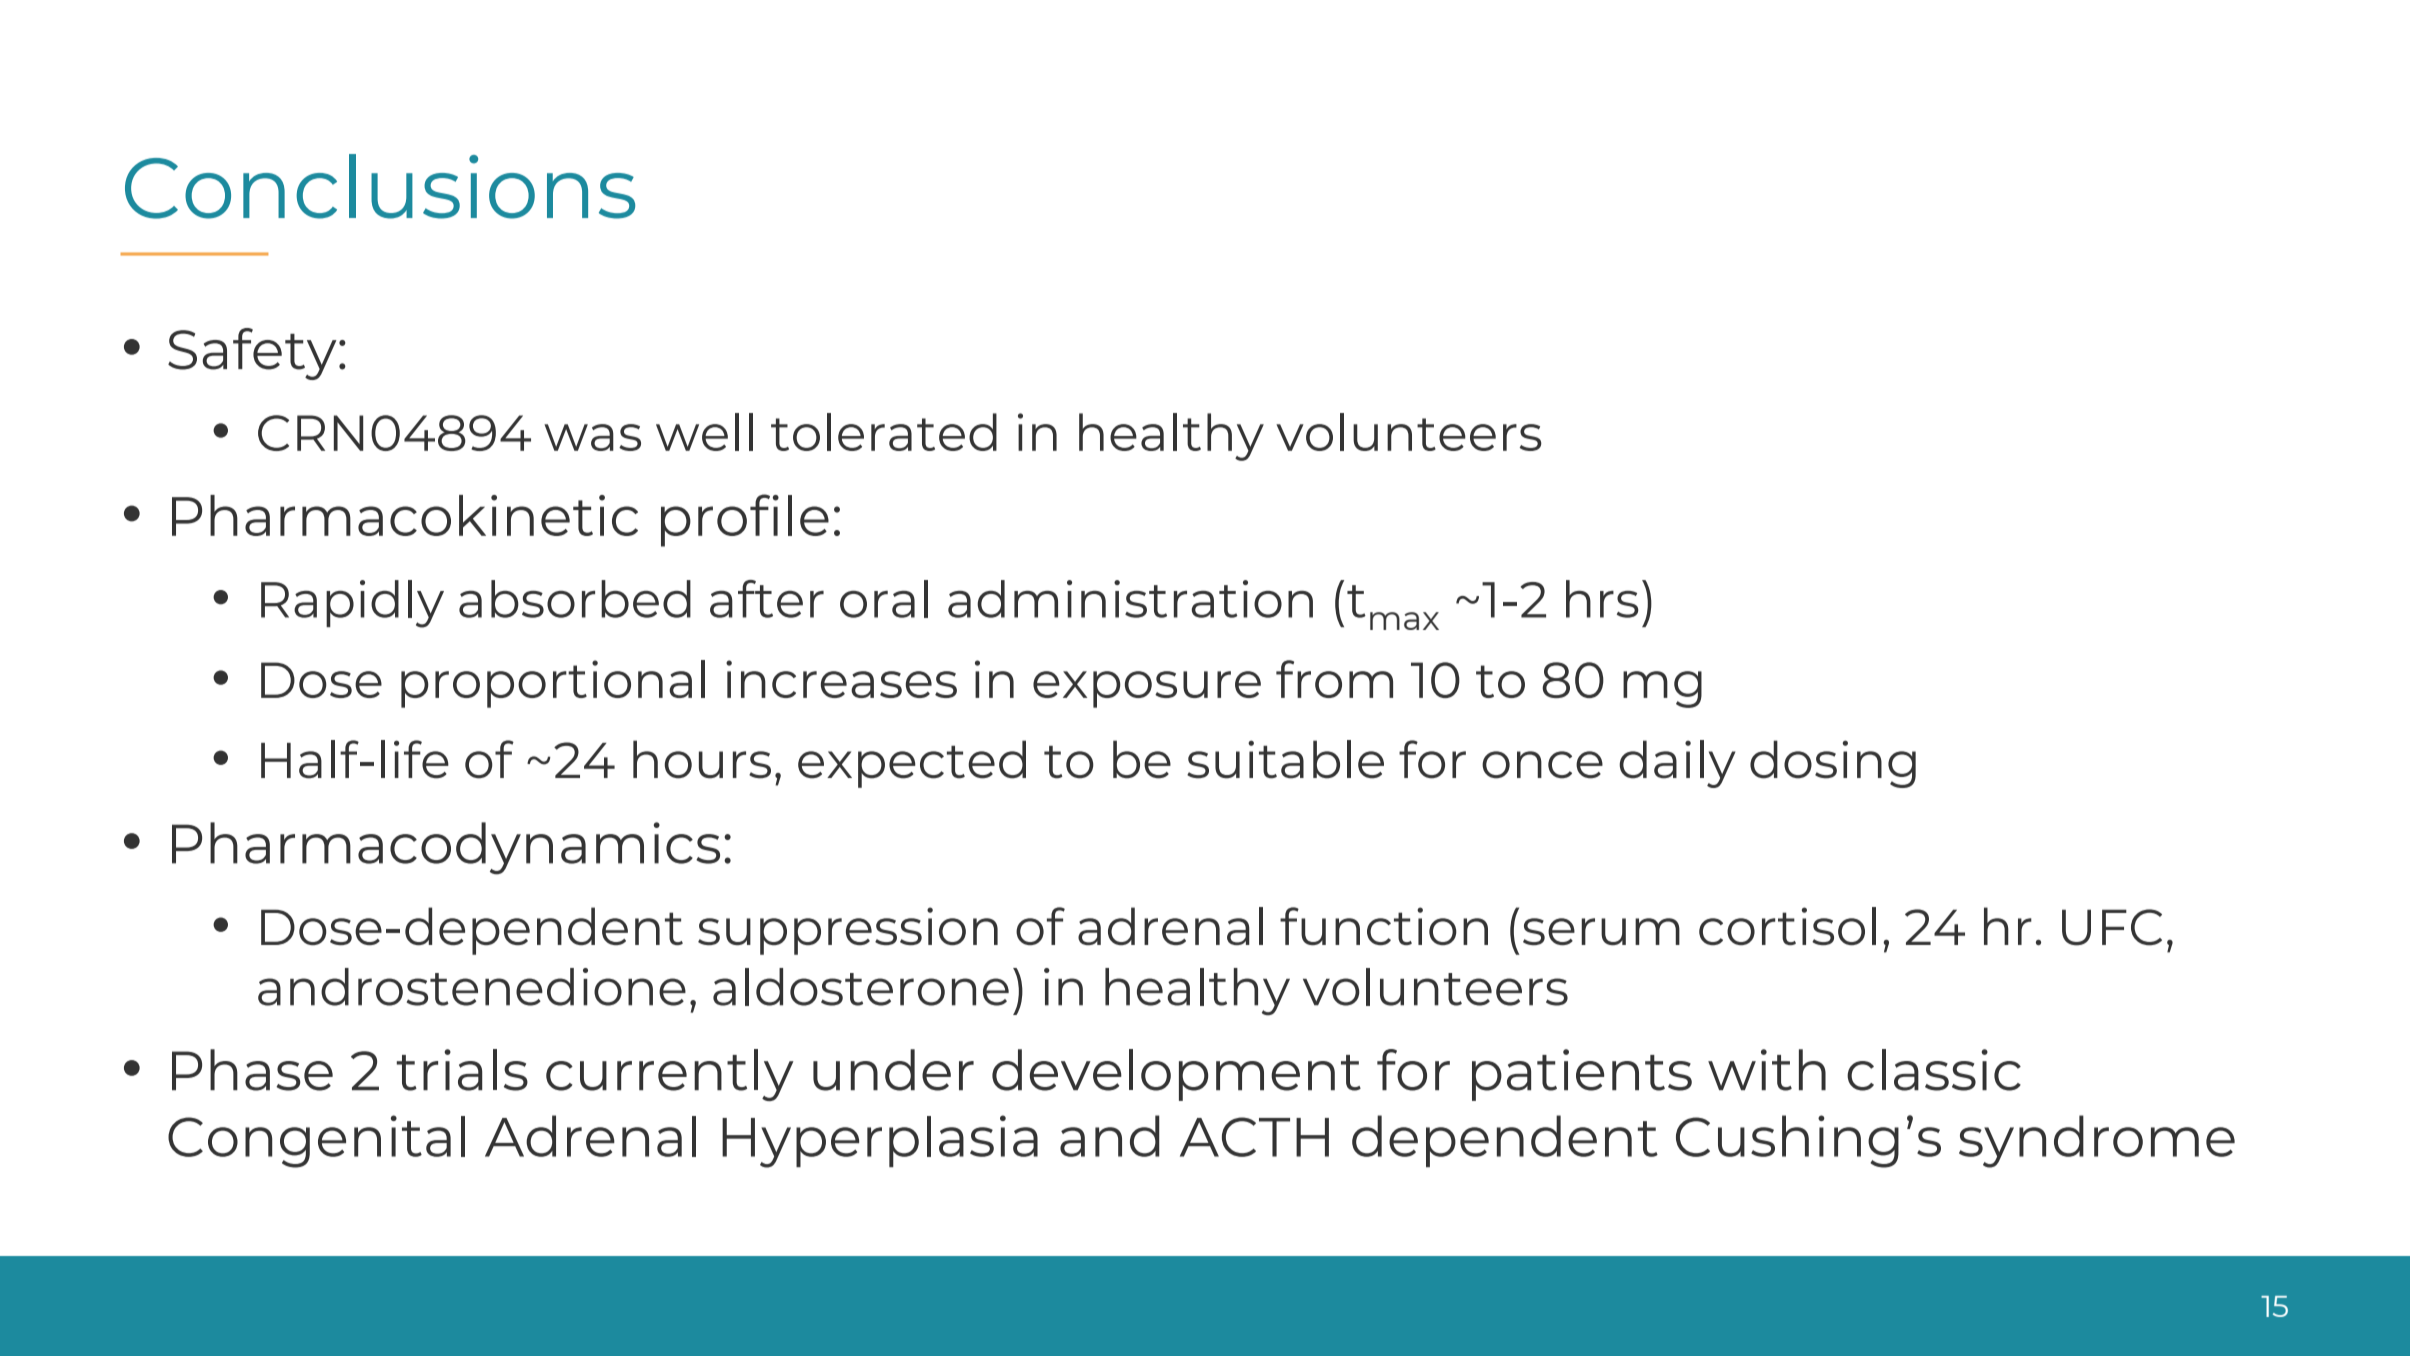 Image resolution: width=2410 pixels, height=1356 pixels. What do you see at coordinates (380, 186) in the screenshot?
I see `Conclusions` at bounding box center [380, 186].
